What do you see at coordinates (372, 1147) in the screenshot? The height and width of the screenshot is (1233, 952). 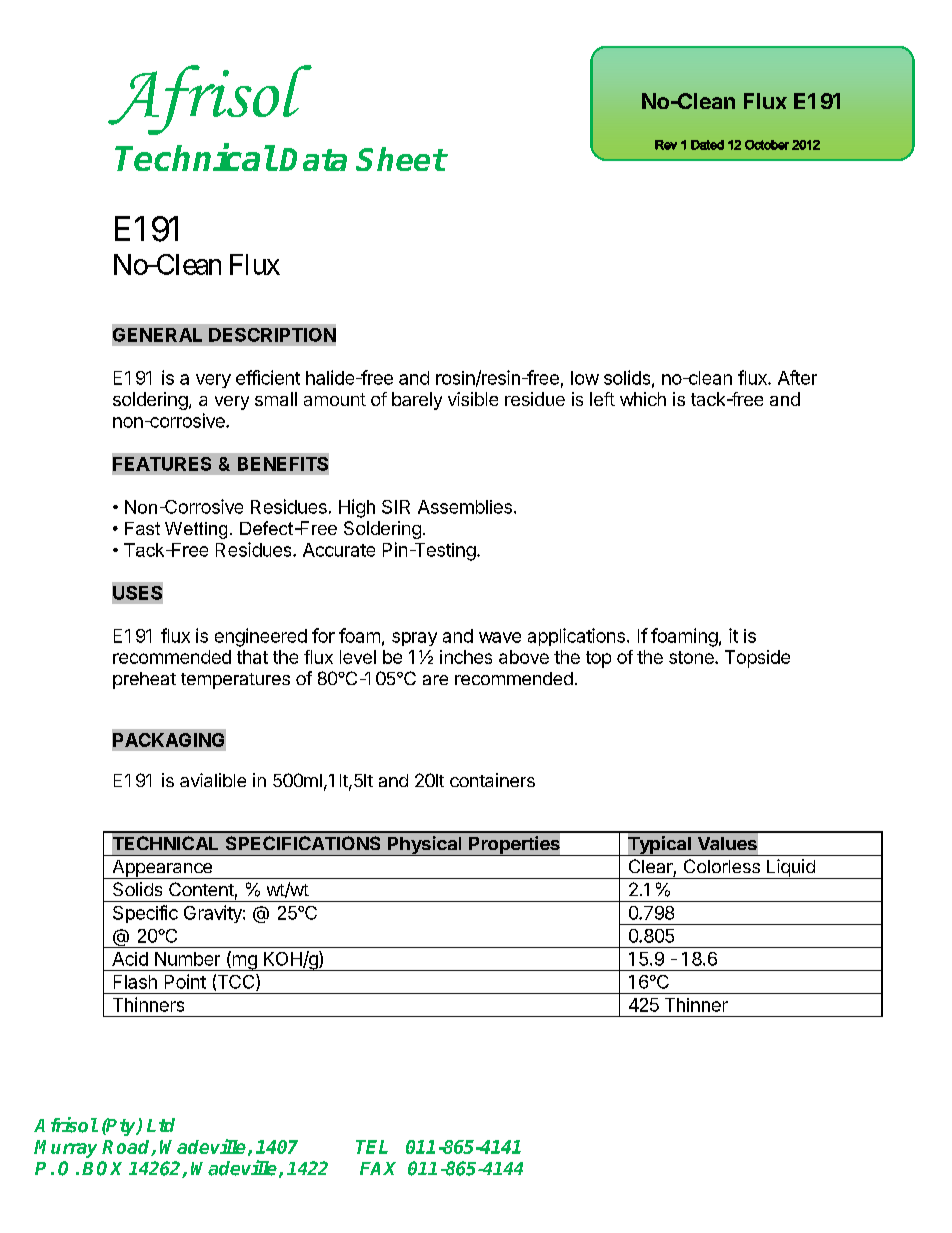 I see `TEL` at bounding box center [372, 1147].
